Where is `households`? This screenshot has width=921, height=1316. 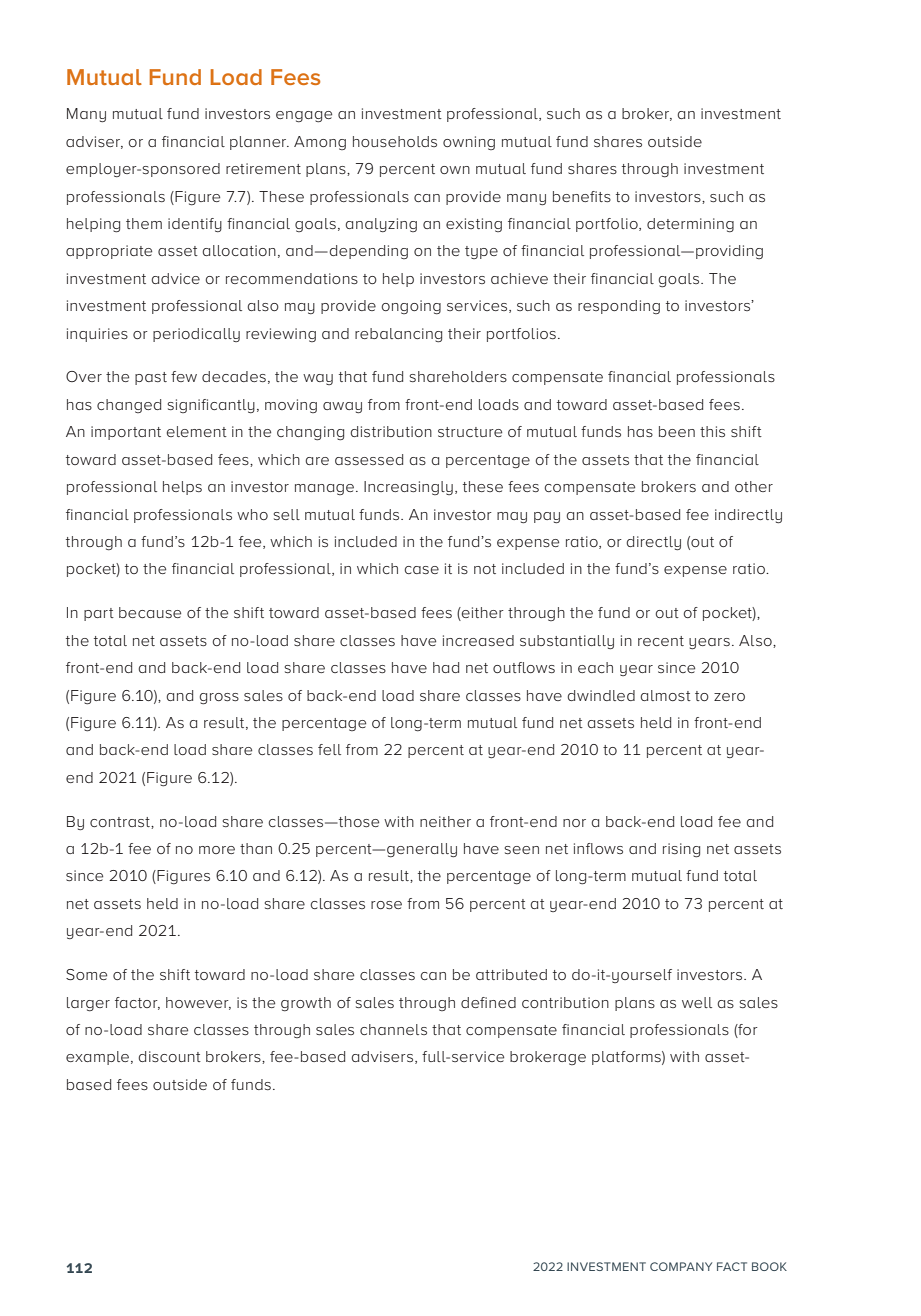
households is located at coordinates (395, 141).
